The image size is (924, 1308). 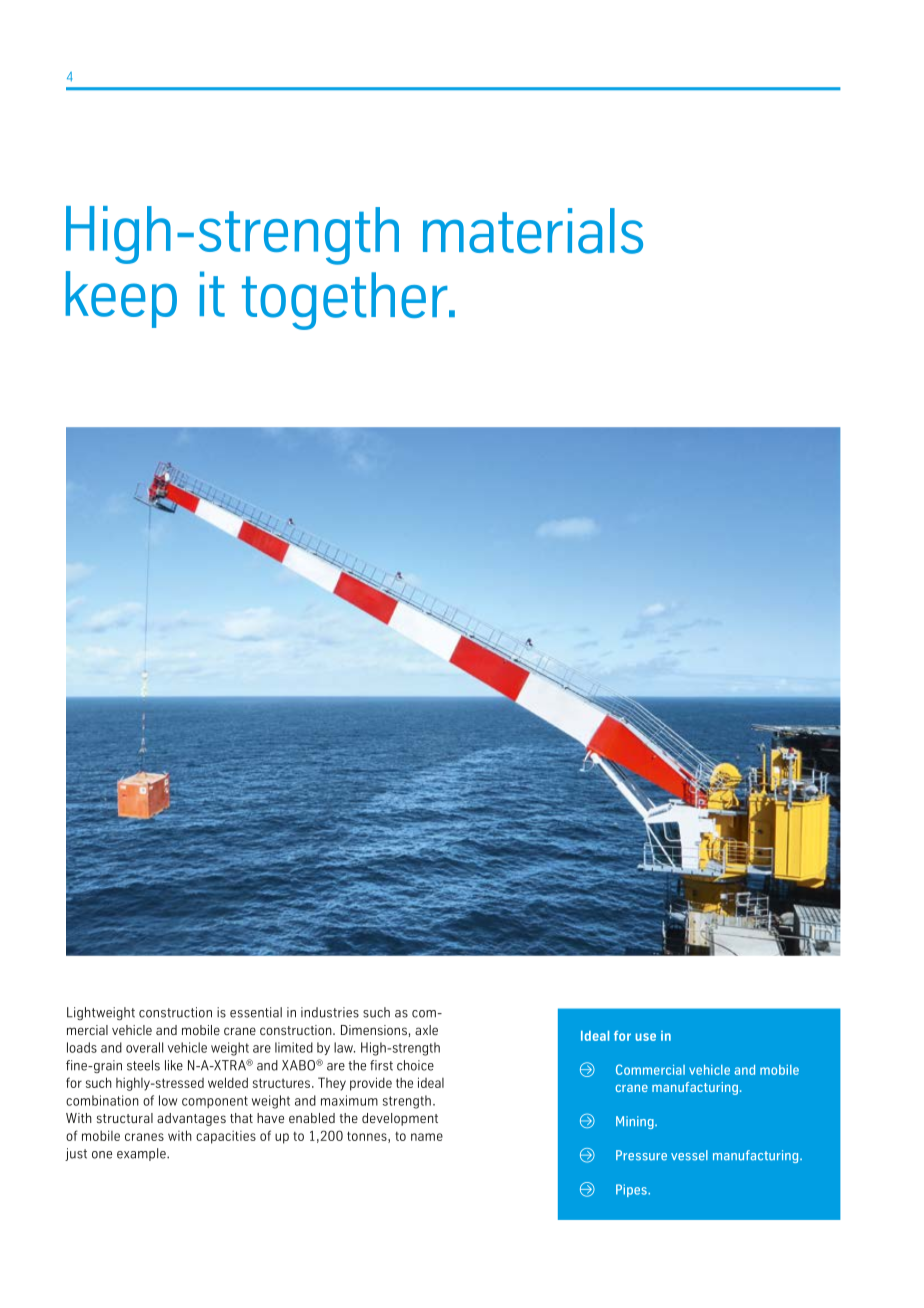 I want to click on use, so click(x=645, y=1037).
